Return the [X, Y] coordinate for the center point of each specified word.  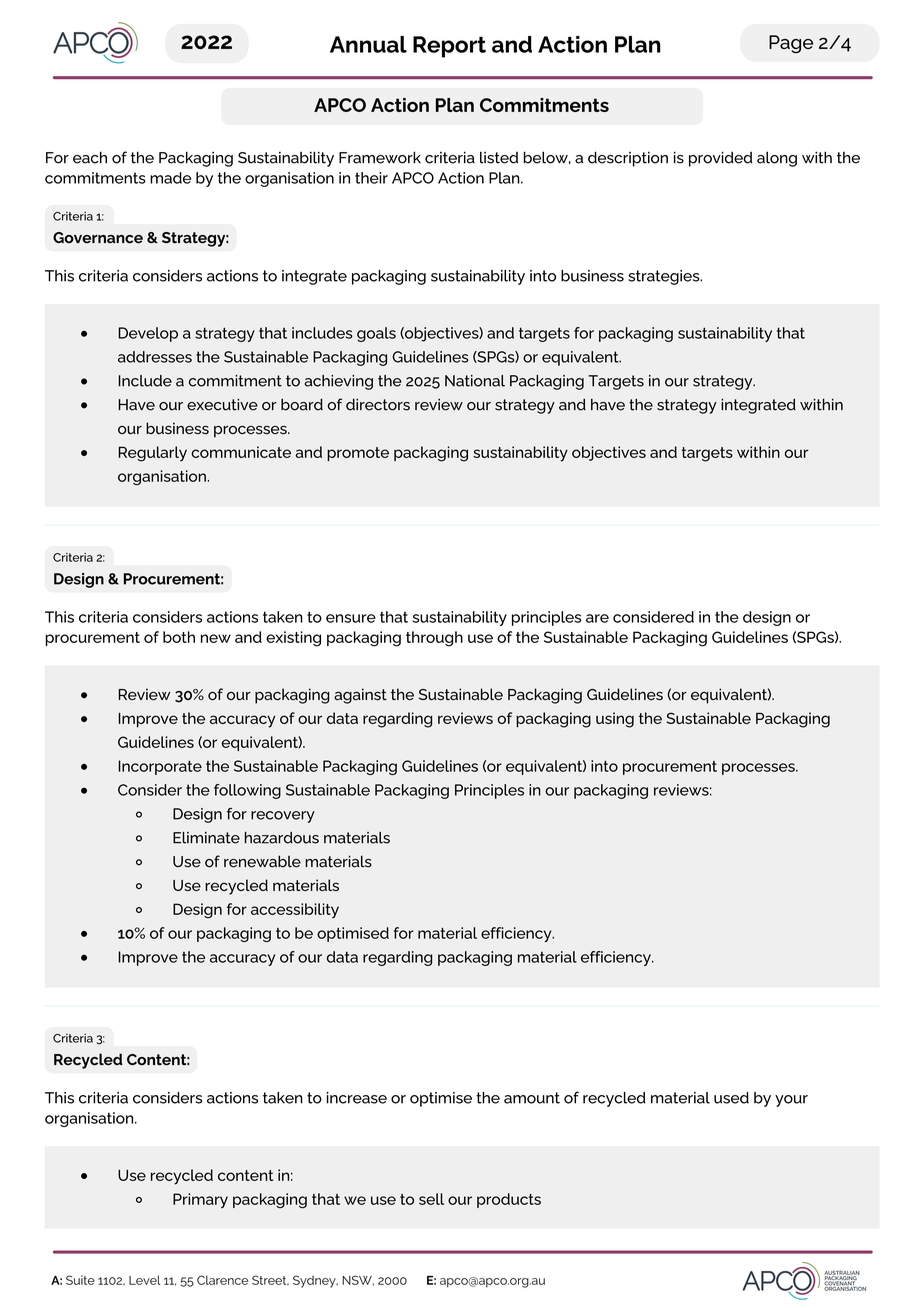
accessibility [295, 910]
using [615, 720]
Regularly [152, 454]
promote [358, 454]
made [170, 178]
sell [431, 1199]
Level [144, 1280]
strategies [665, 277]
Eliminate [206, 838]
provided [721, 159]
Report [449, 47]
